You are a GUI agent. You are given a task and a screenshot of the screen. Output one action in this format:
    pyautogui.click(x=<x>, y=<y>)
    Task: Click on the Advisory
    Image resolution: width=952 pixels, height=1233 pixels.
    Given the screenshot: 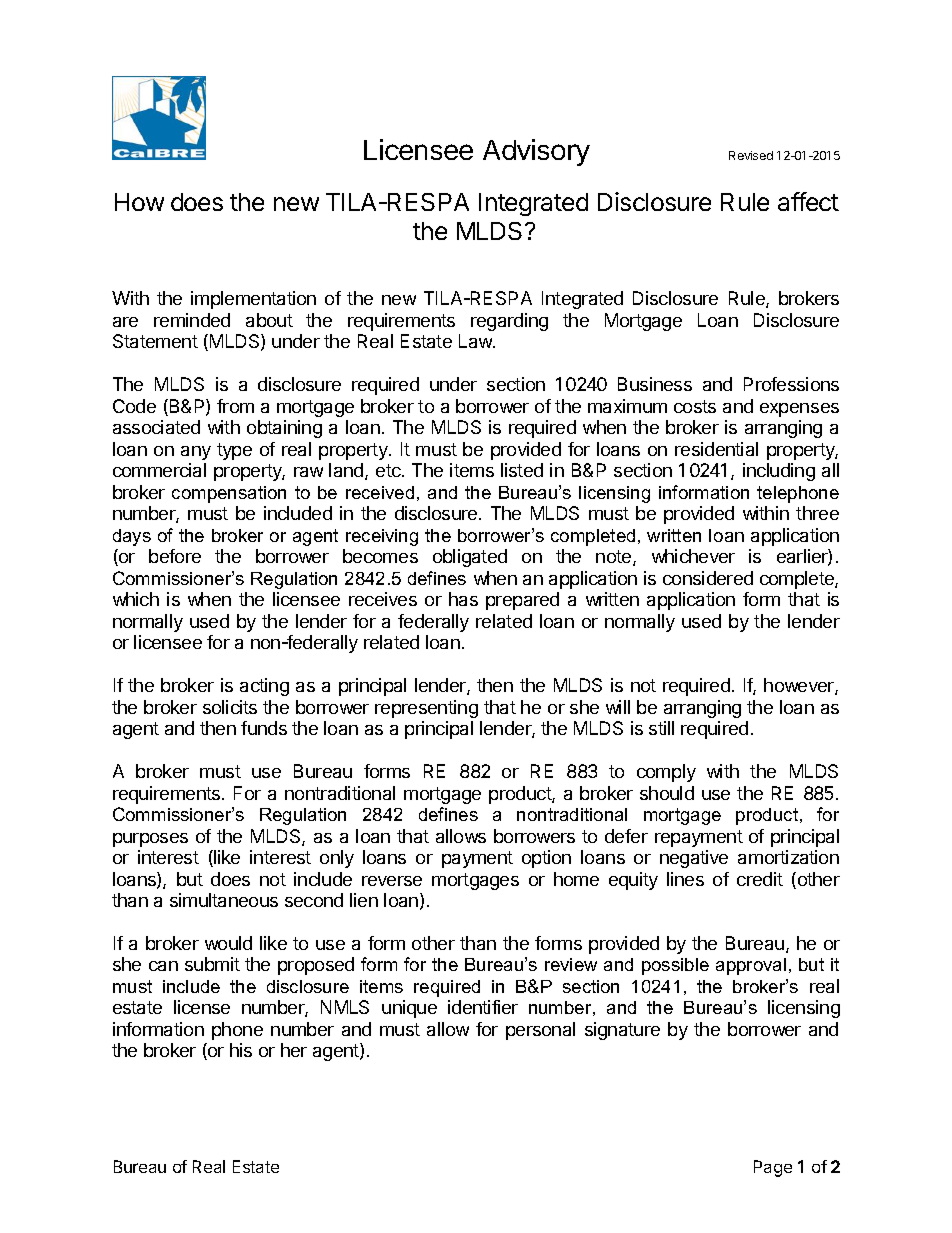 What is the action you would take?
    pyautogui.click(x=536, y=152)
